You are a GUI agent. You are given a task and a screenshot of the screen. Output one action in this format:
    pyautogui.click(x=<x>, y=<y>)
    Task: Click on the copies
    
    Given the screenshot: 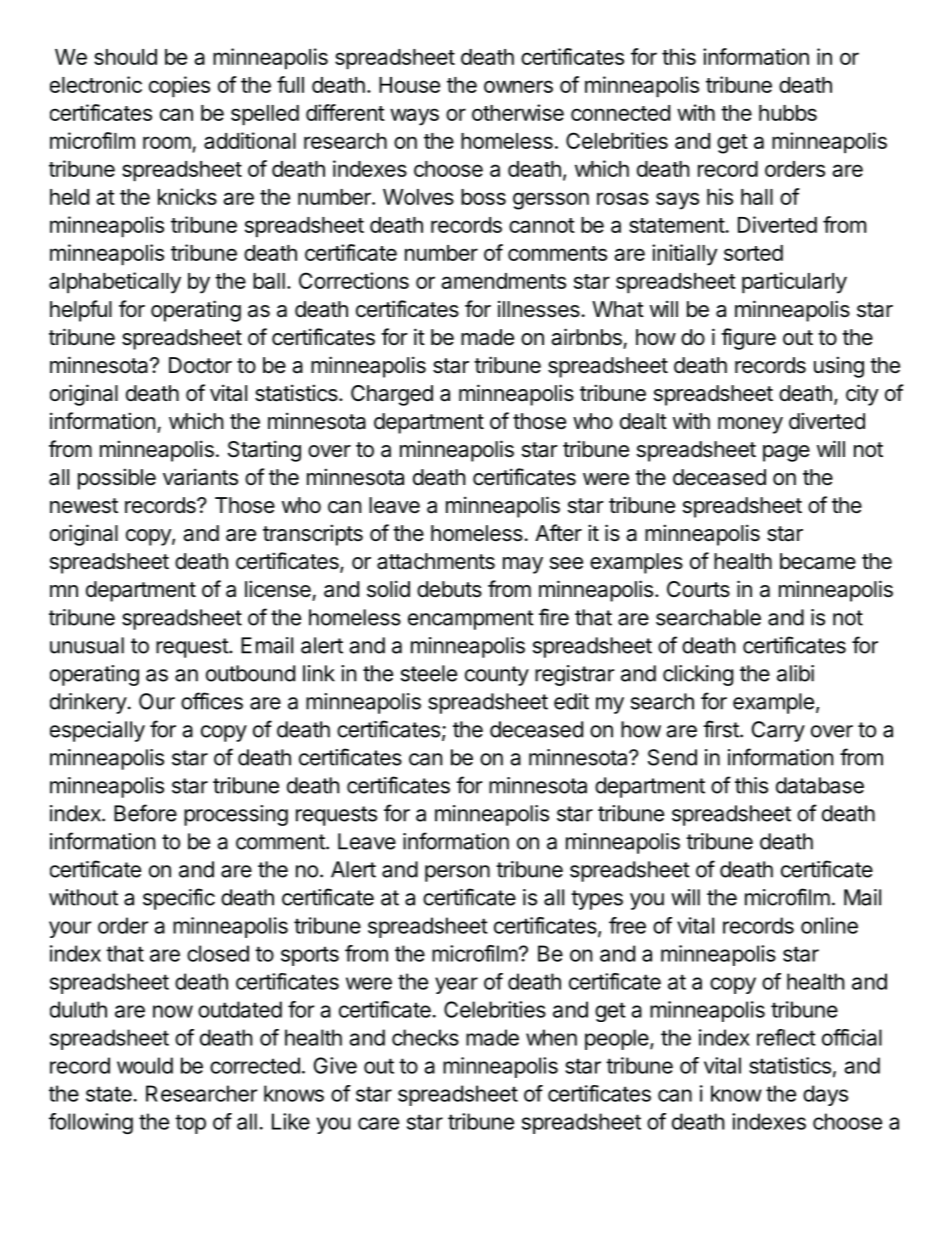 What is the action you would take?
    pyautogui.click(x=179, y=87)
